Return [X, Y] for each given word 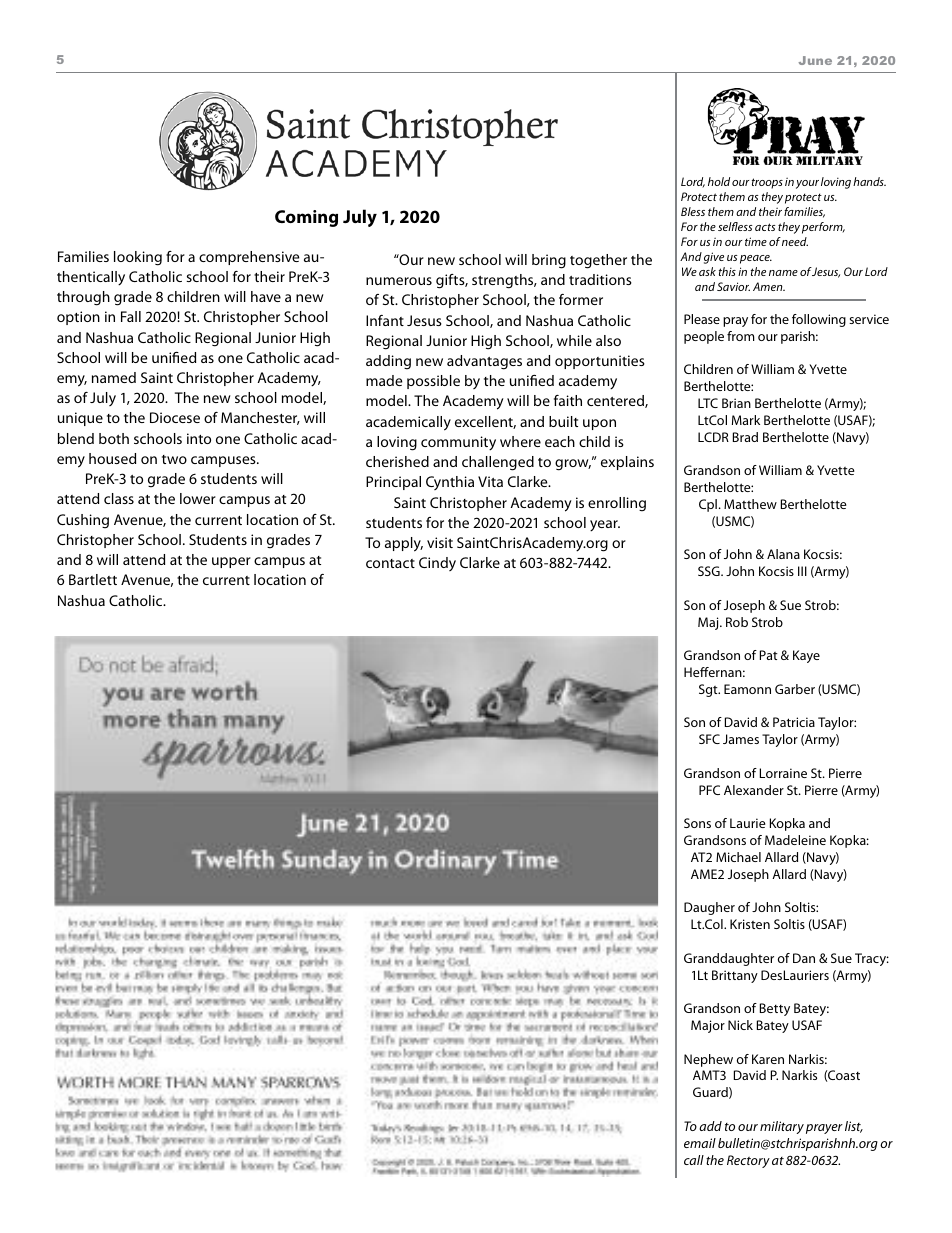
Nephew [708, 1060]
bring [549, 261]
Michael [738, 857]
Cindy [437, 564]
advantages [484, 362]
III [802, 571]
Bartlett [93, 579]
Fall [131, 316]
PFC [709, 790]
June [815, 60]
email [700, 1143]
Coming [306, 218]
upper [231, 562]
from [741, 336]
